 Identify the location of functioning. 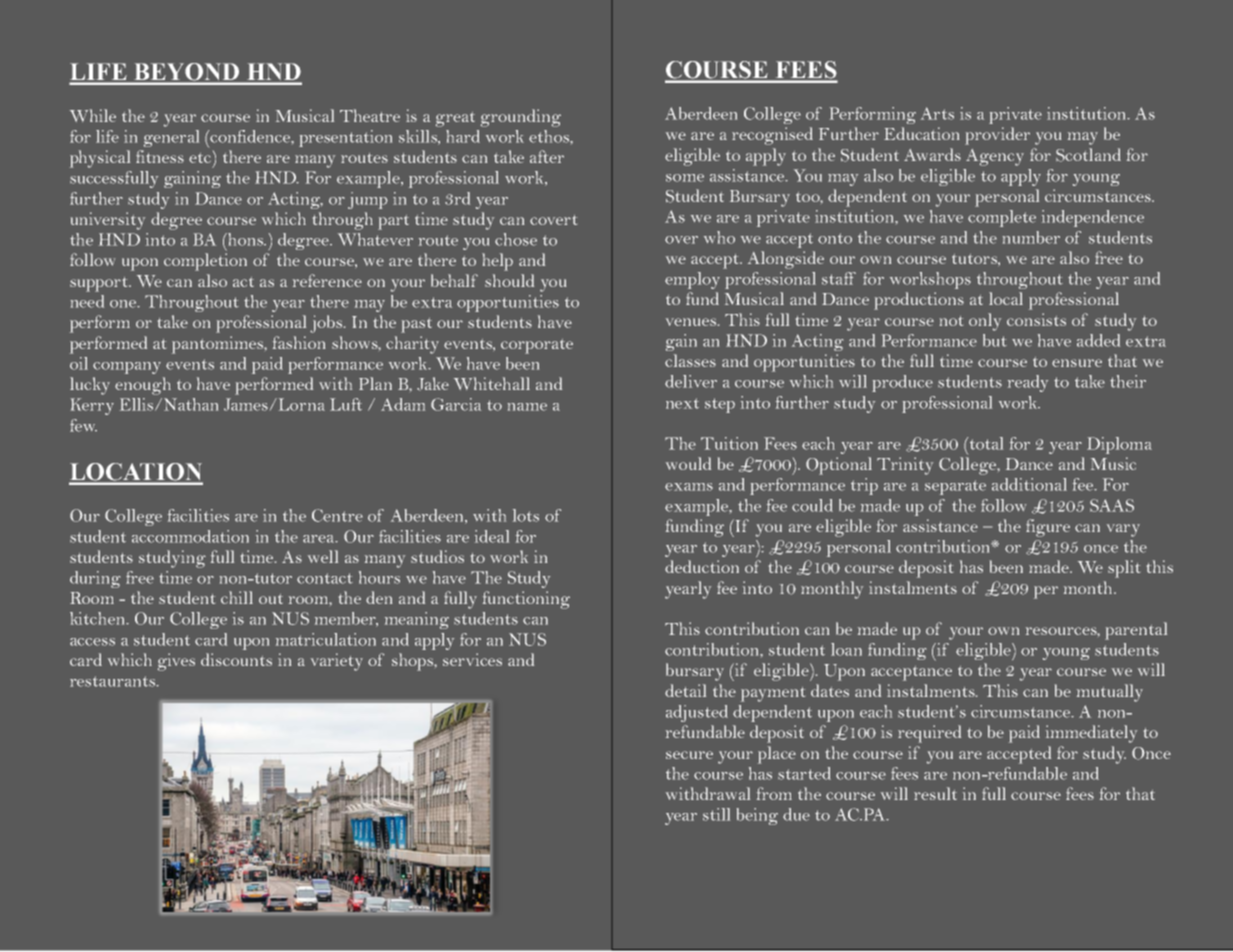
(526, 600).
